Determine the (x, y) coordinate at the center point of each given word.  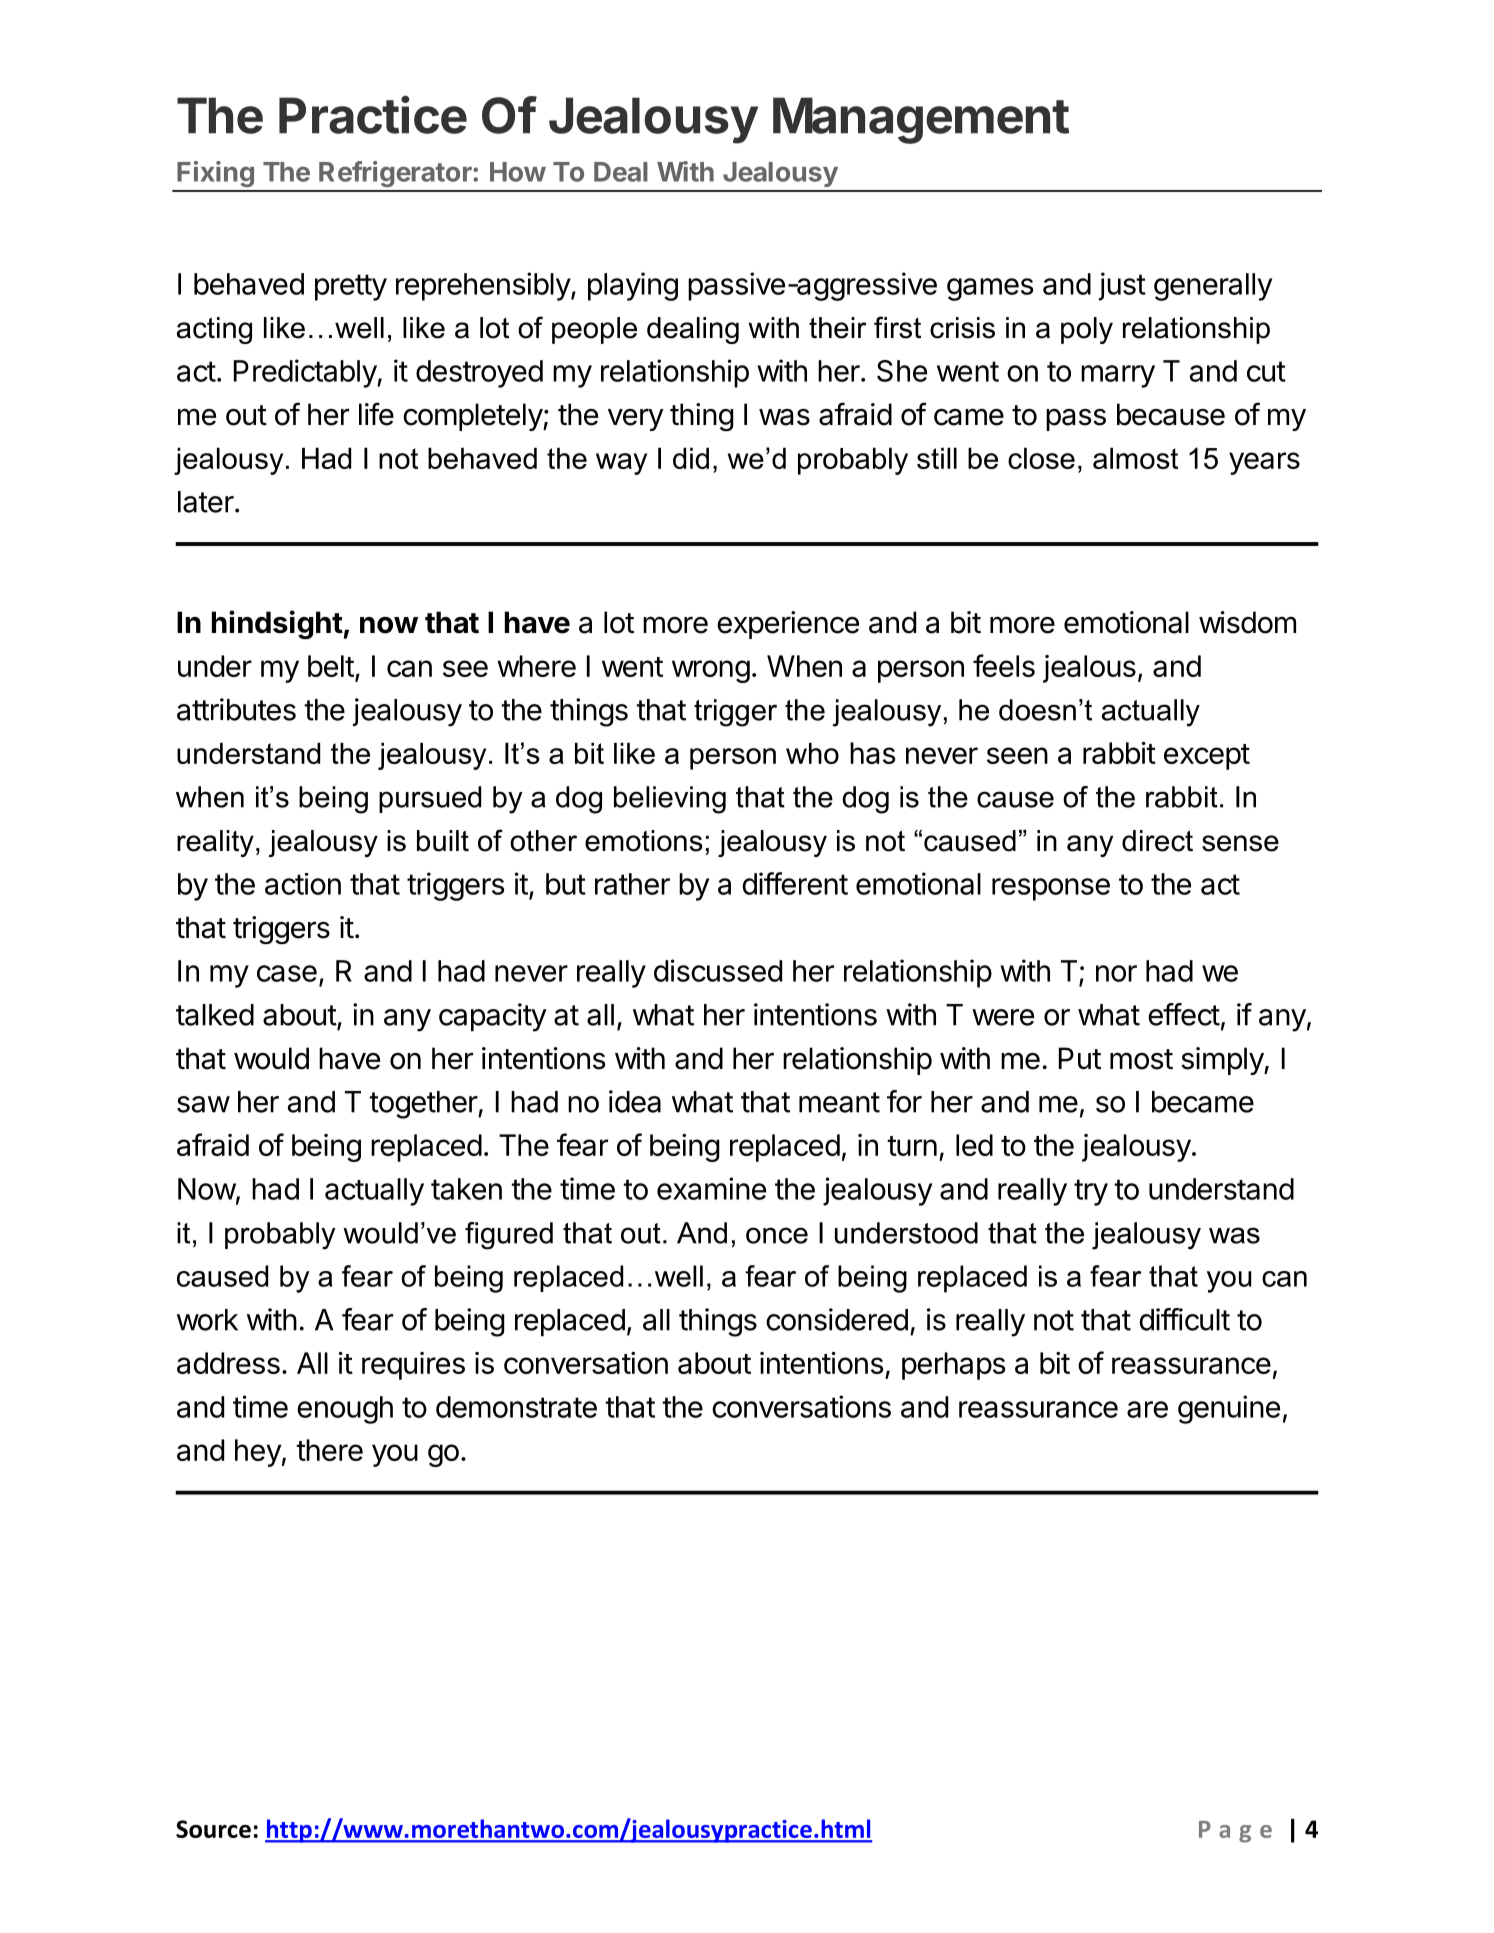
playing (633, 286)
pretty (351, 287)
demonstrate (516, 1407)
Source (213, 1829)
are (1147, 1409)
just (1122, 286)
